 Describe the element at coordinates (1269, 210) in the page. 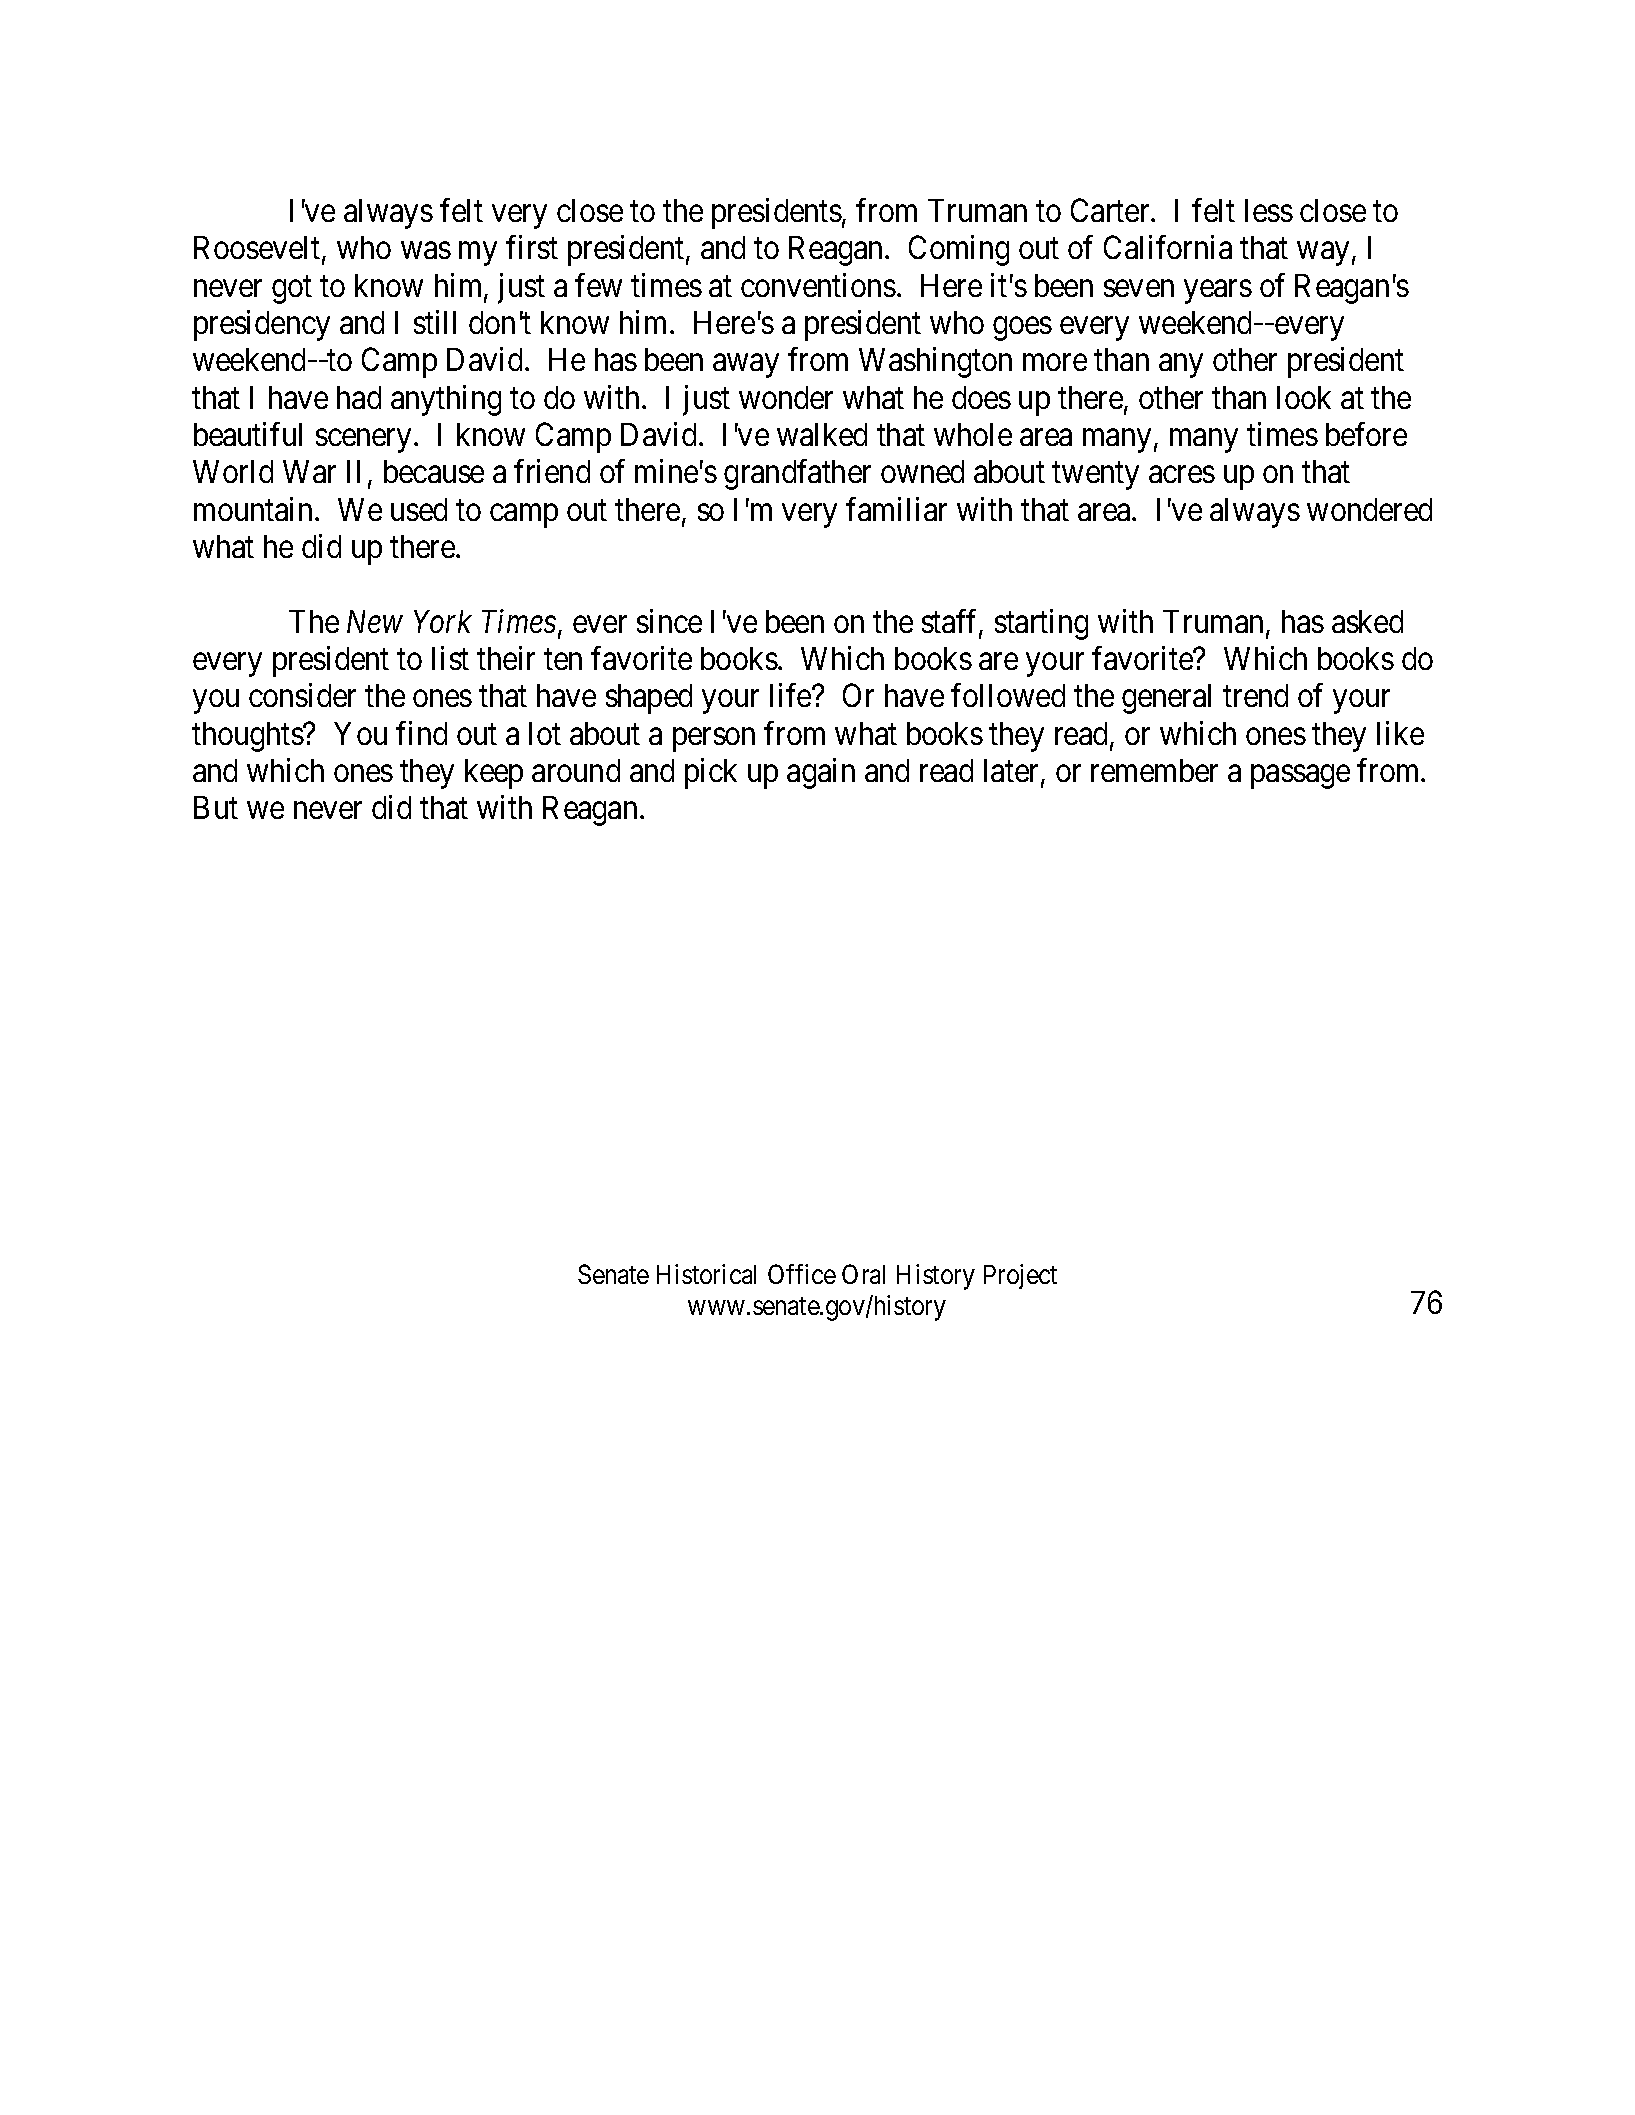

I see `less` at that location.
